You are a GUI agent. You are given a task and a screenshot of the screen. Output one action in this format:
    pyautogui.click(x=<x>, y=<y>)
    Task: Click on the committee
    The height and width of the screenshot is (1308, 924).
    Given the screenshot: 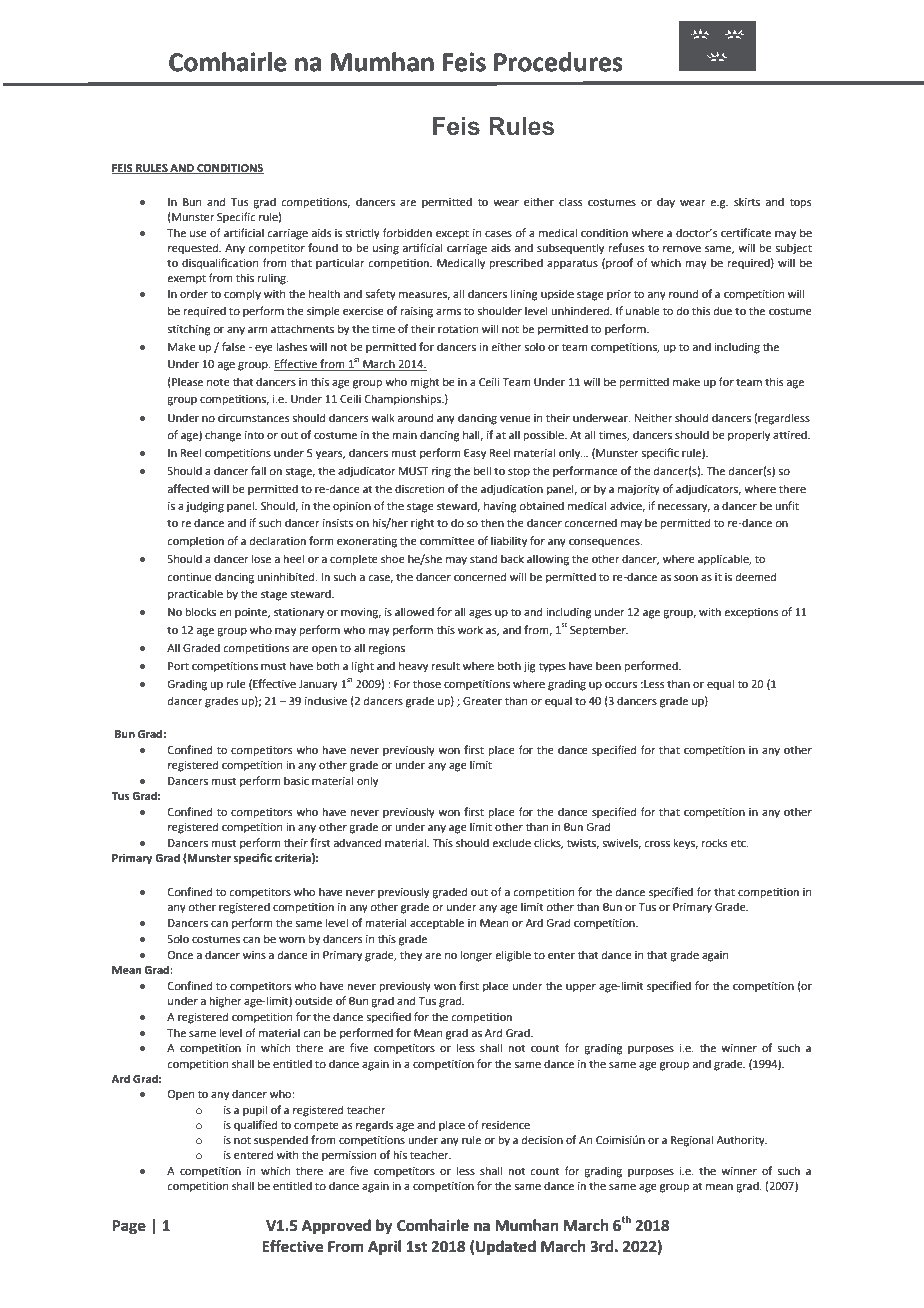 What is the action you would take?
    pyautogui.click(x=447, y=541)
